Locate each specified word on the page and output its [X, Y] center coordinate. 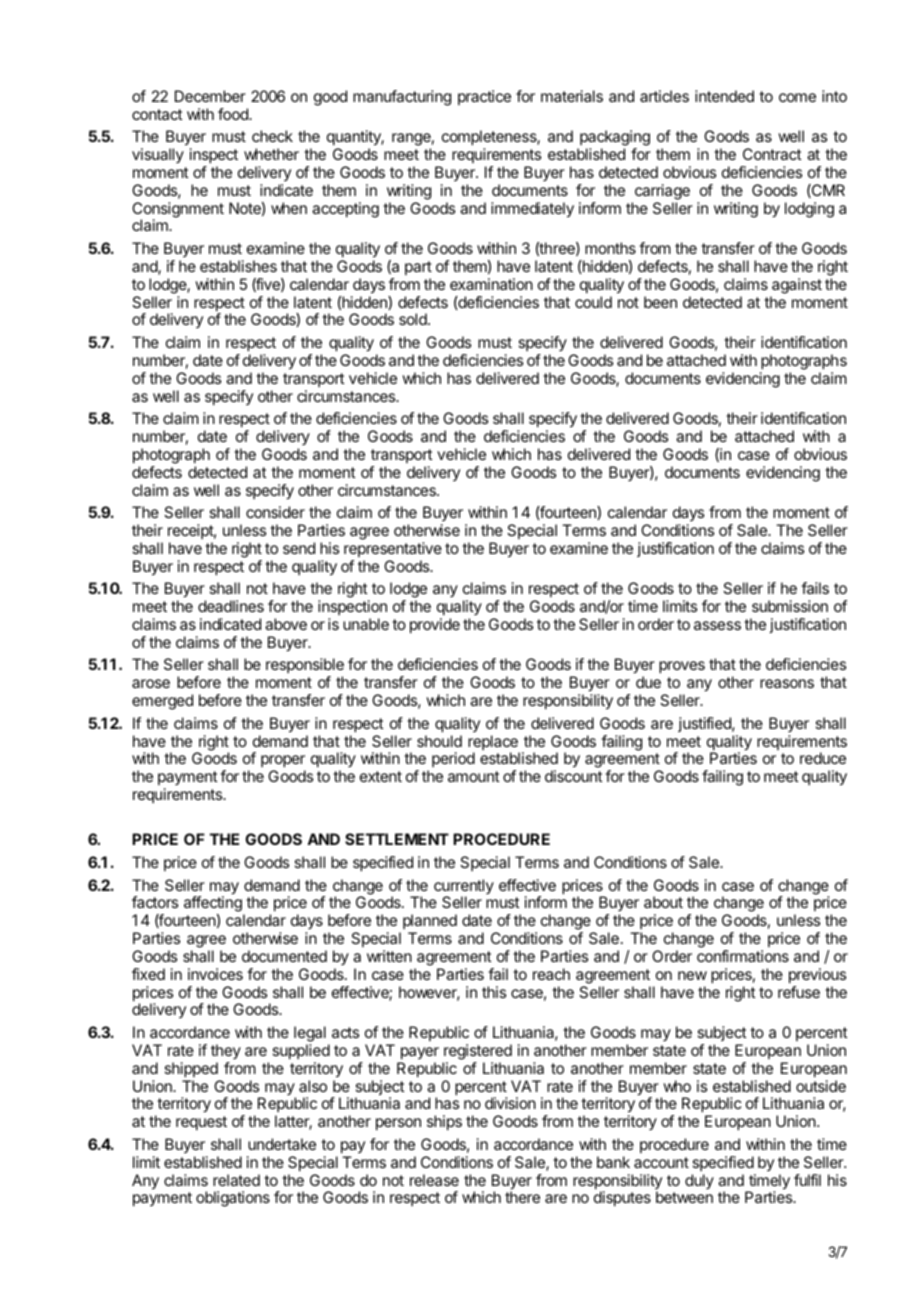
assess [717, 625]
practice [484, 97]
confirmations [743, 956]
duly [699, 1181]
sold [414, 319]
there [522, 1197]
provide [435, 626]
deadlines [231, 606]
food [234, 114]
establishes [238, 266]
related [236, 1180]
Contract [772, 154]
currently [464, 888]
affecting [214, 905]
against [797, 286]
